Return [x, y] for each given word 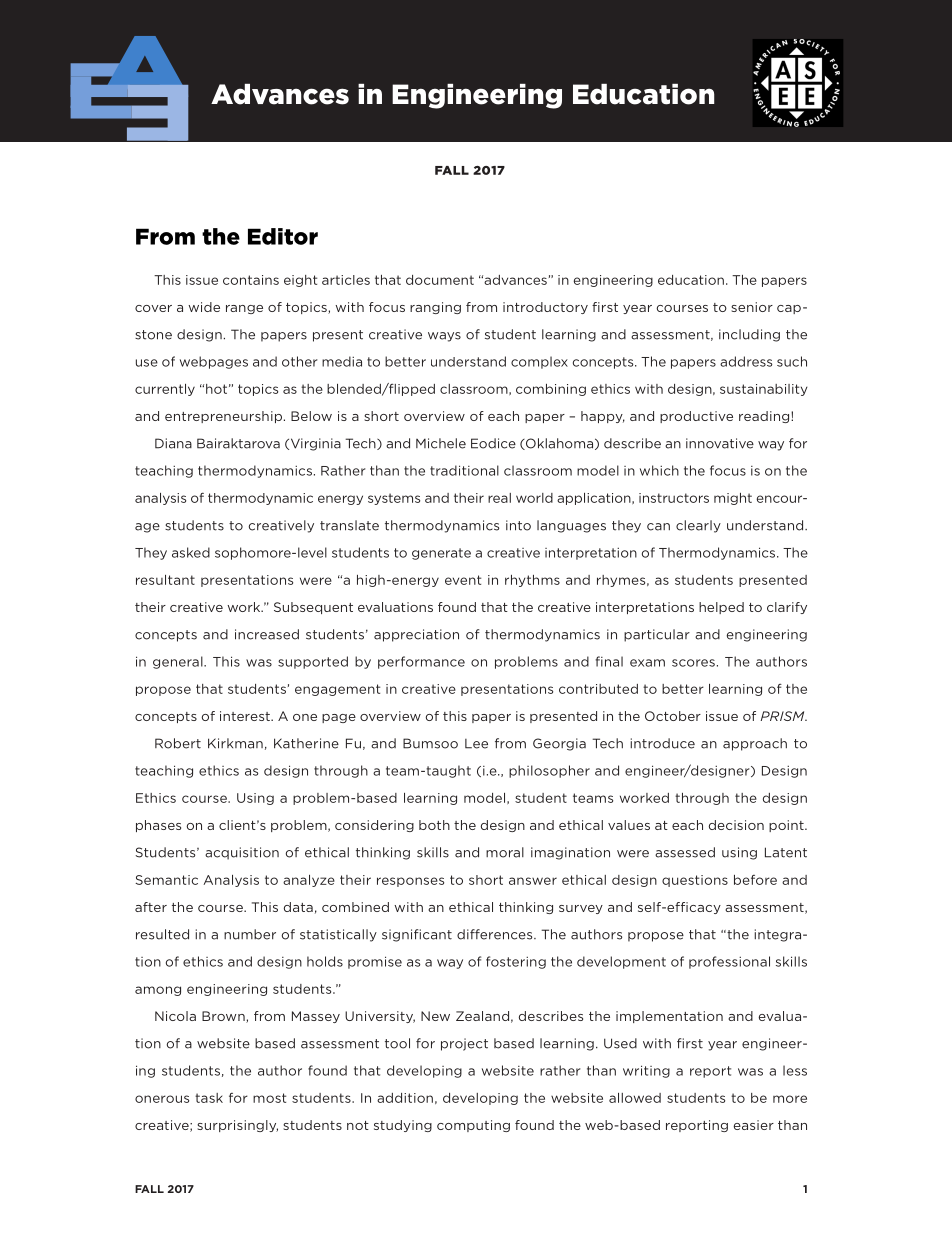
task [209, 1098]
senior [752, 307]
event [463, 580]
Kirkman [235, 743]
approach [755, 744]
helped [721, 608]
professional [729, 962]
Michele [441, 443]
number [250, 934]
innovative [720, 443]
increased [267, 634]
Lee [476, 744]
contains [251, 280]
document [440, 280]
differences [496, 934]
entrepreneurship [223, 417]
